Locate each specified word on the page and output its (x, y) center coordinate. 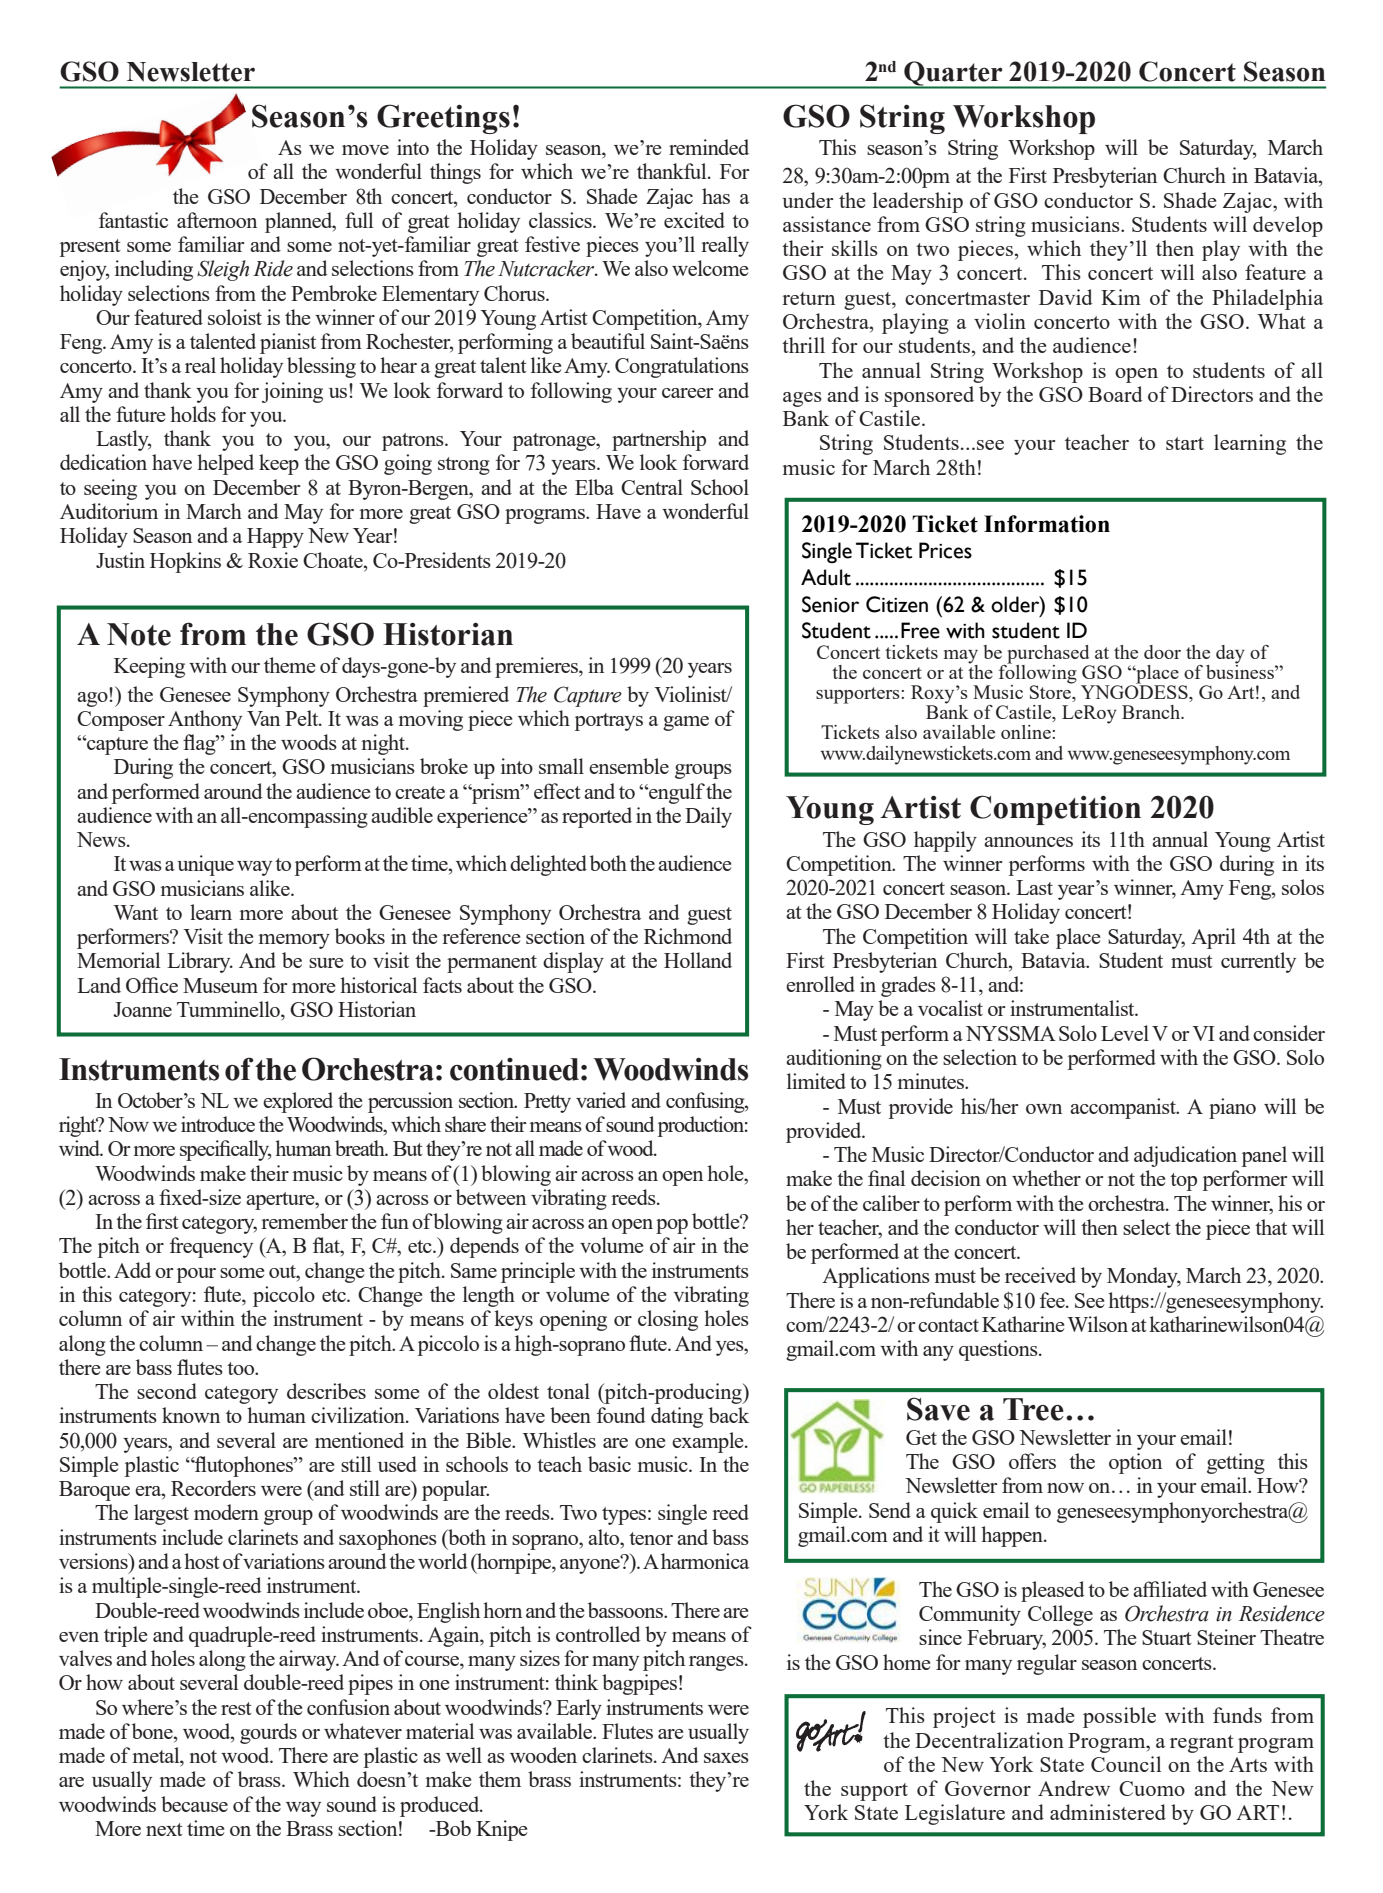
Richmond (688, 936)
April (1213, 938)
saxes (726, 1758)
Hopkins (185, 562)
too (241, 1368)
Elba (594, 487)
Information (1047, 524)
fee (1053, 1300)
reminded (709, 147)
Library (200, 962)
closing (668, 1320)
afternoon (217, 220)
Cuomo (1152, 1788)
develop (1288, 226)
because (194, 1804)
